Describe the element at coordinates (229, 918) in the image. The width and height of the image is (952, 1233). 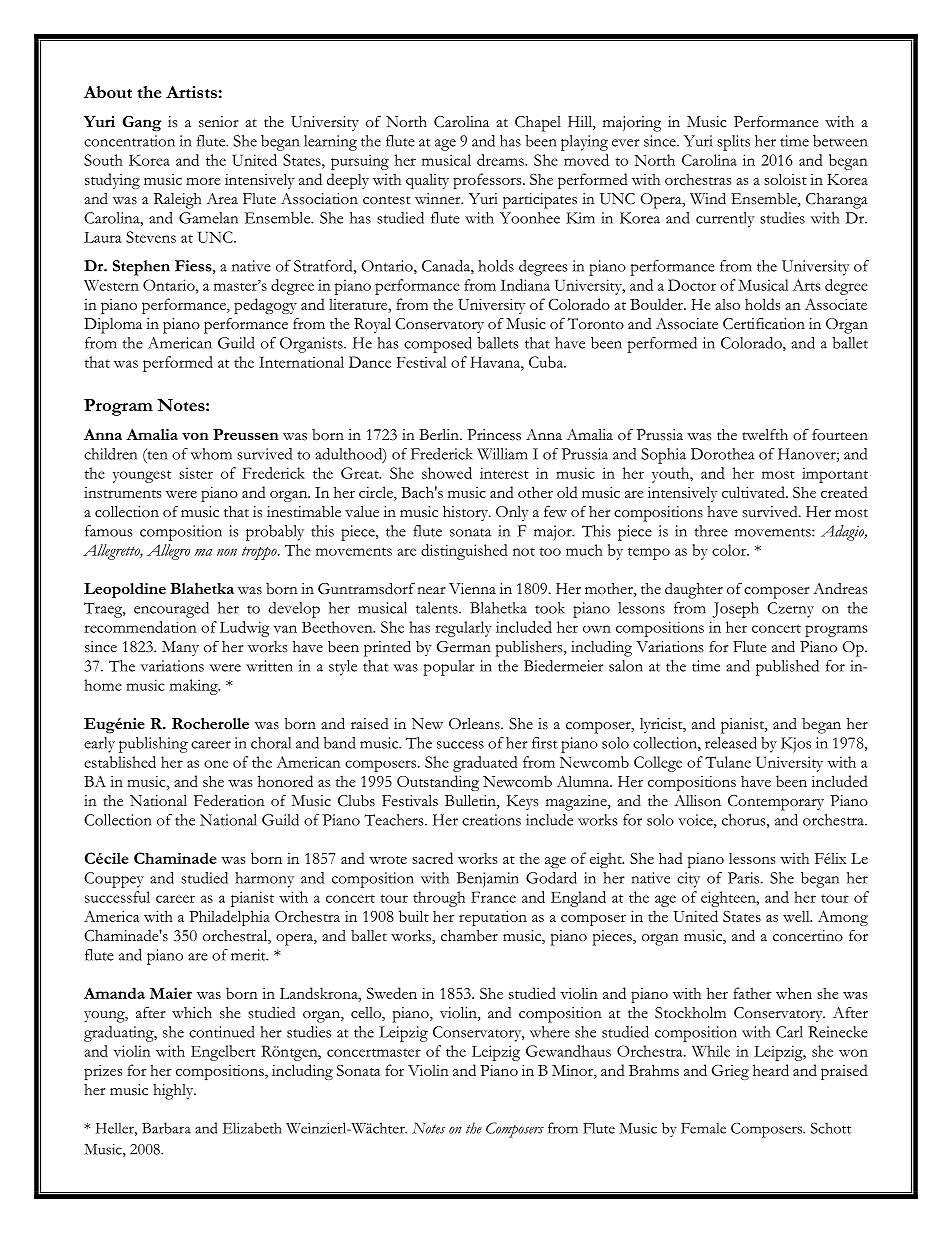
I see `Philadelphia` at that location.
